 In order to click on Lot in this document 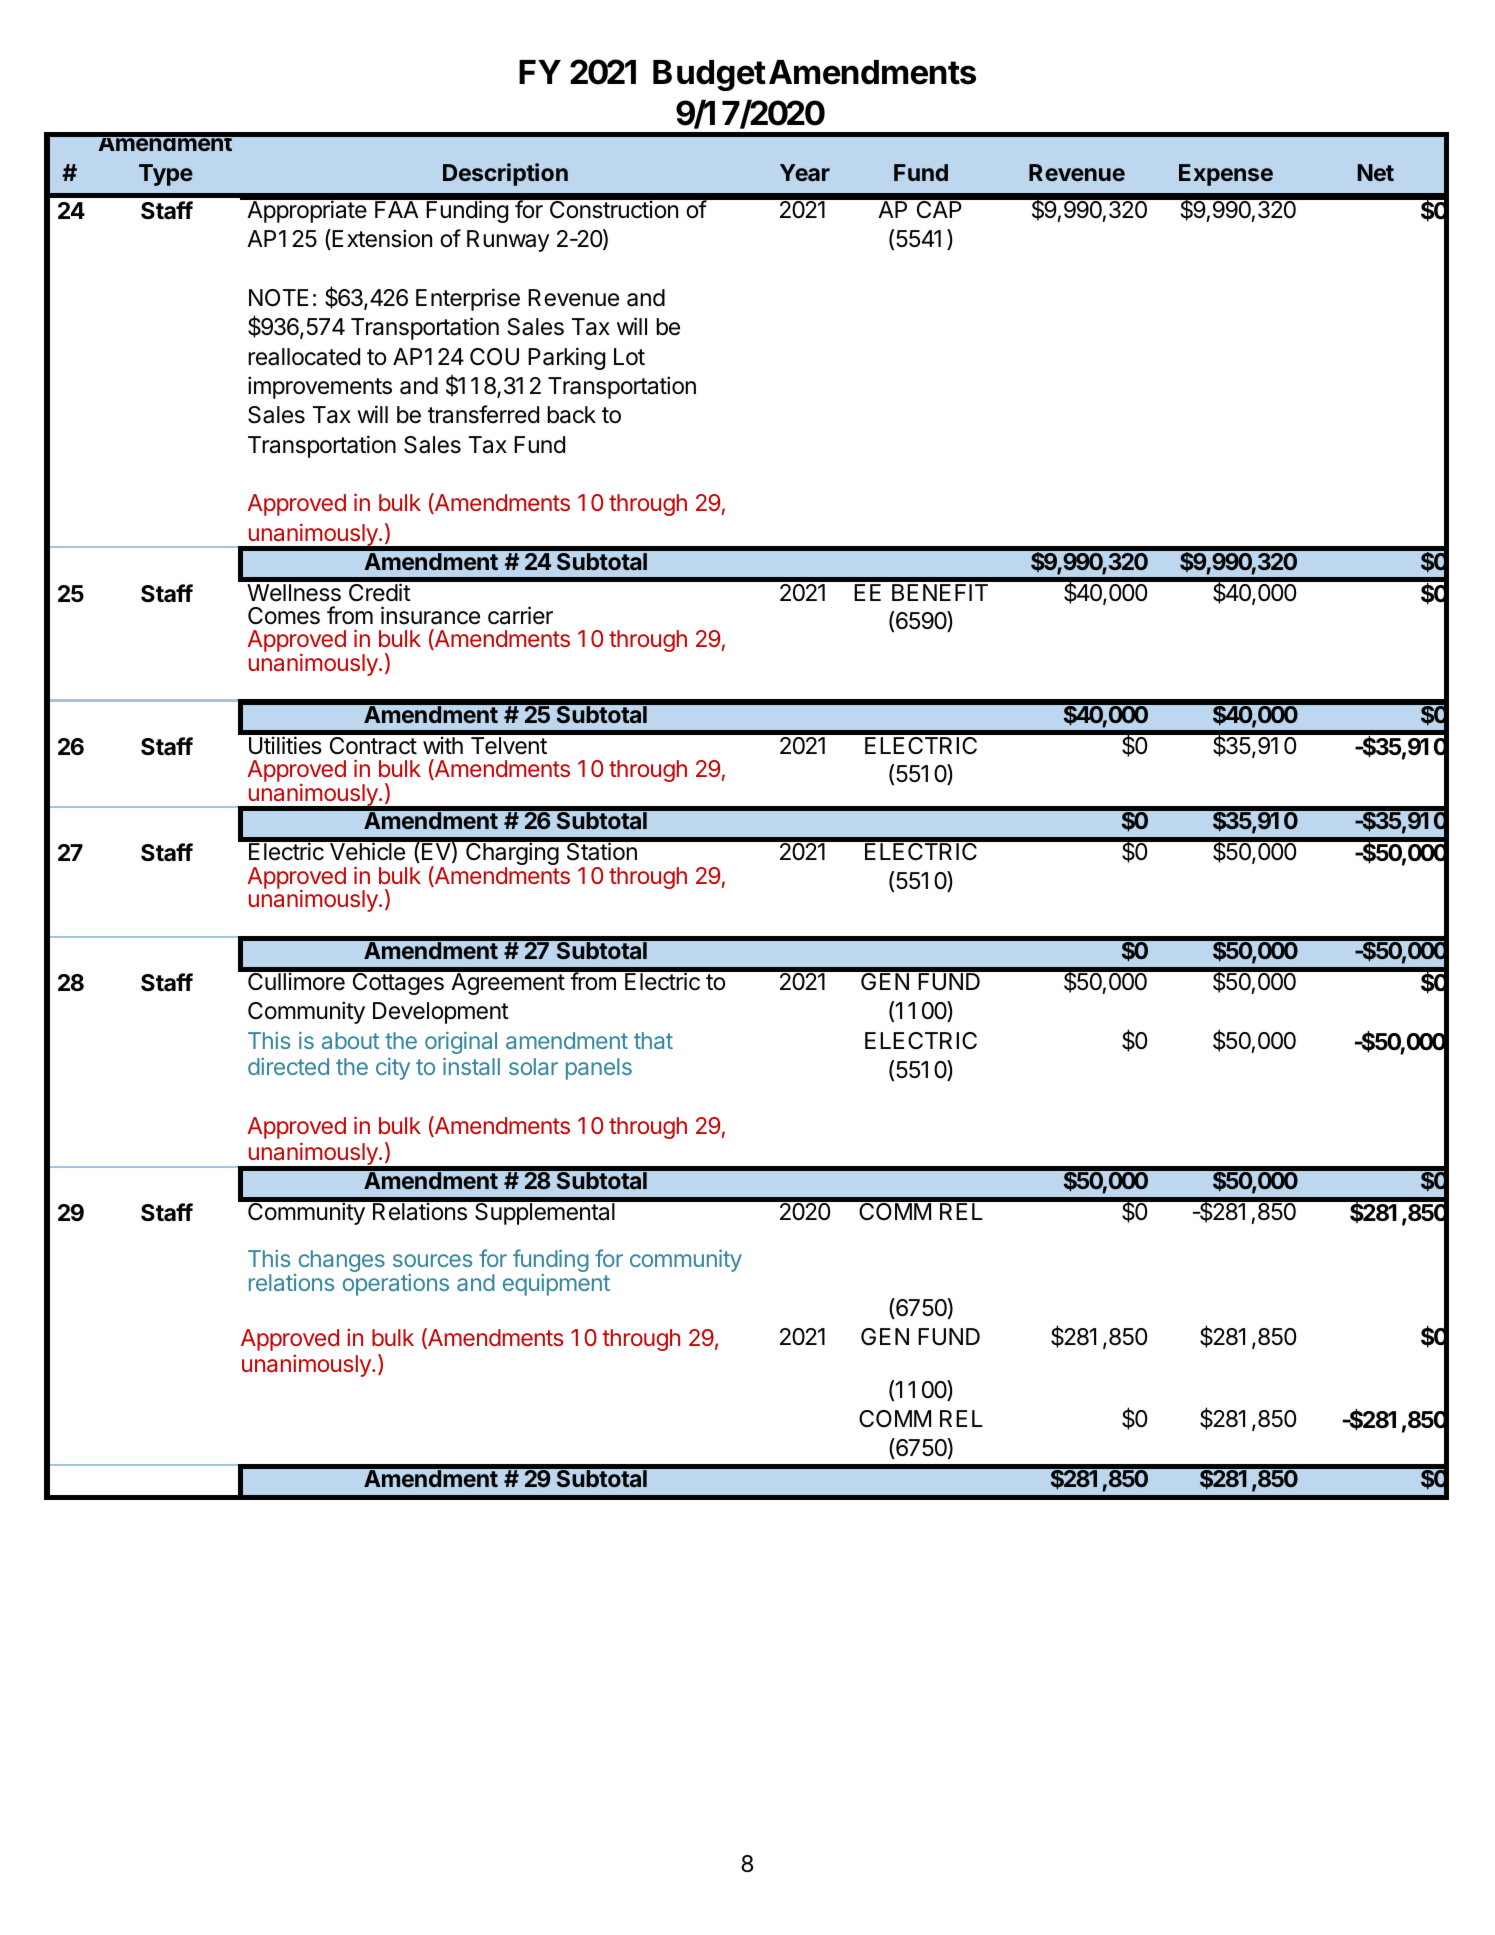, I will do `click(629, 356)`.
